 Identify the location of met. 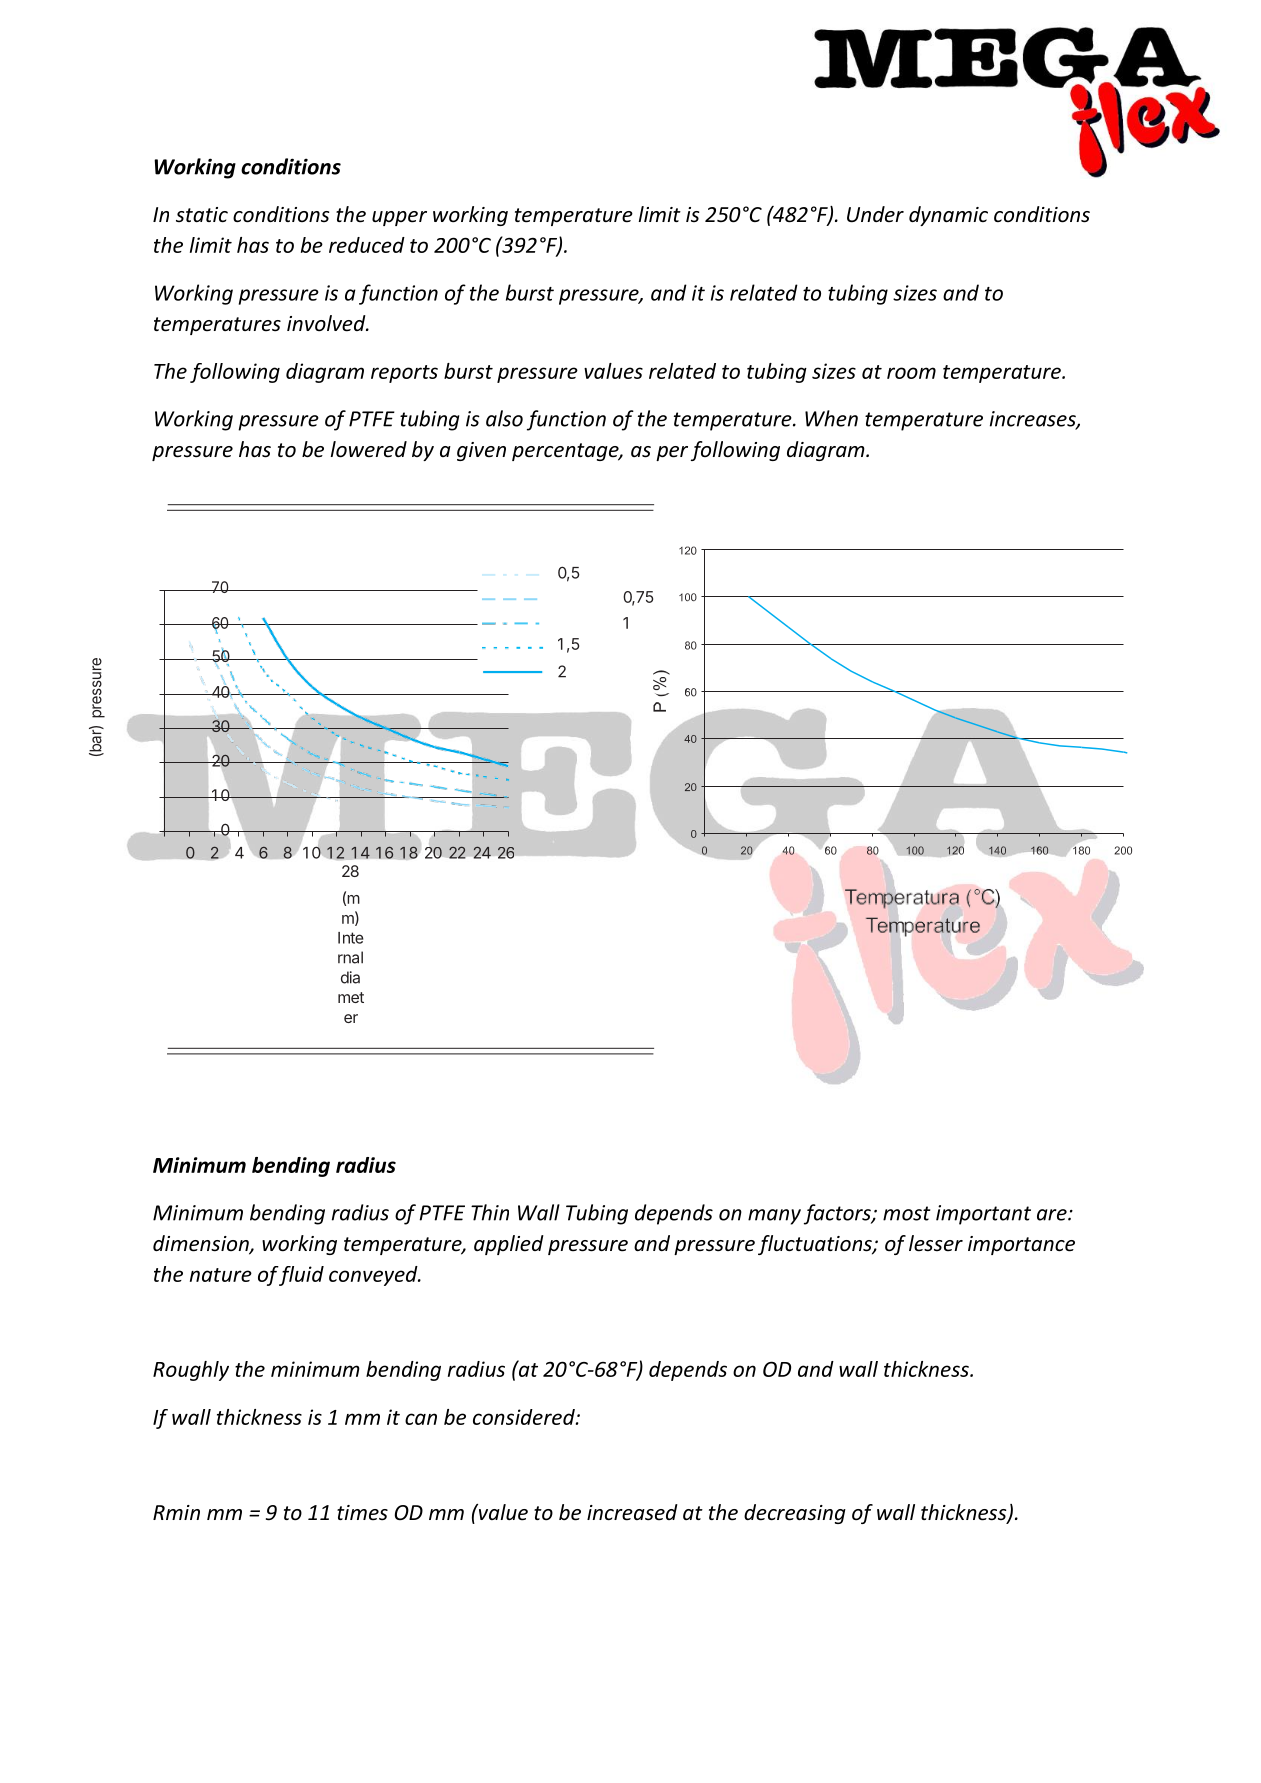
(351, 997).
